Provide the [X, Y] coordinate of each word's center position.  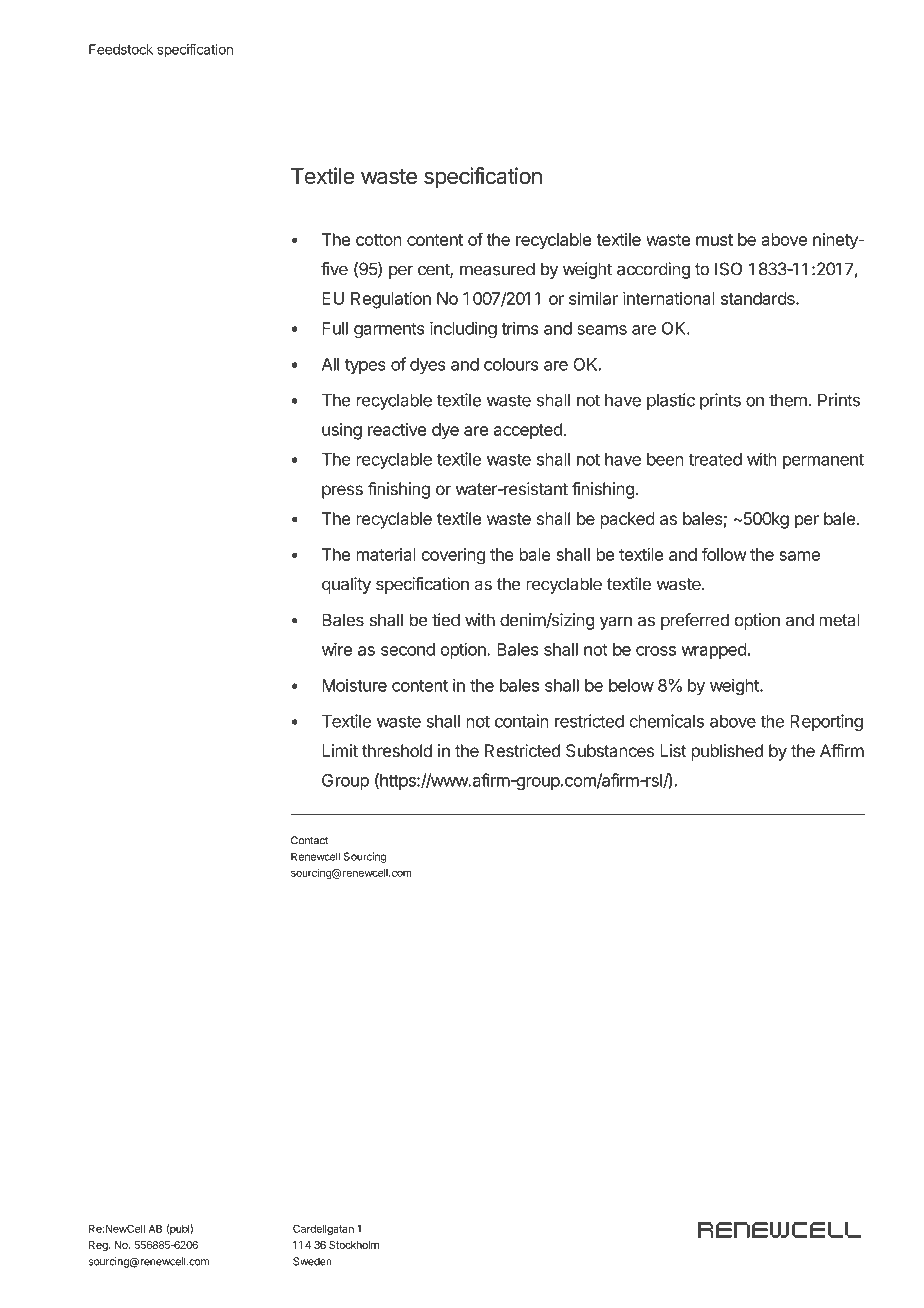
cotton [379, 240]
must [714, 240]
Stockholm [354, 1245]
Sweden [312, 1261]
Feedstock [121, 49]
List [673, 750]
